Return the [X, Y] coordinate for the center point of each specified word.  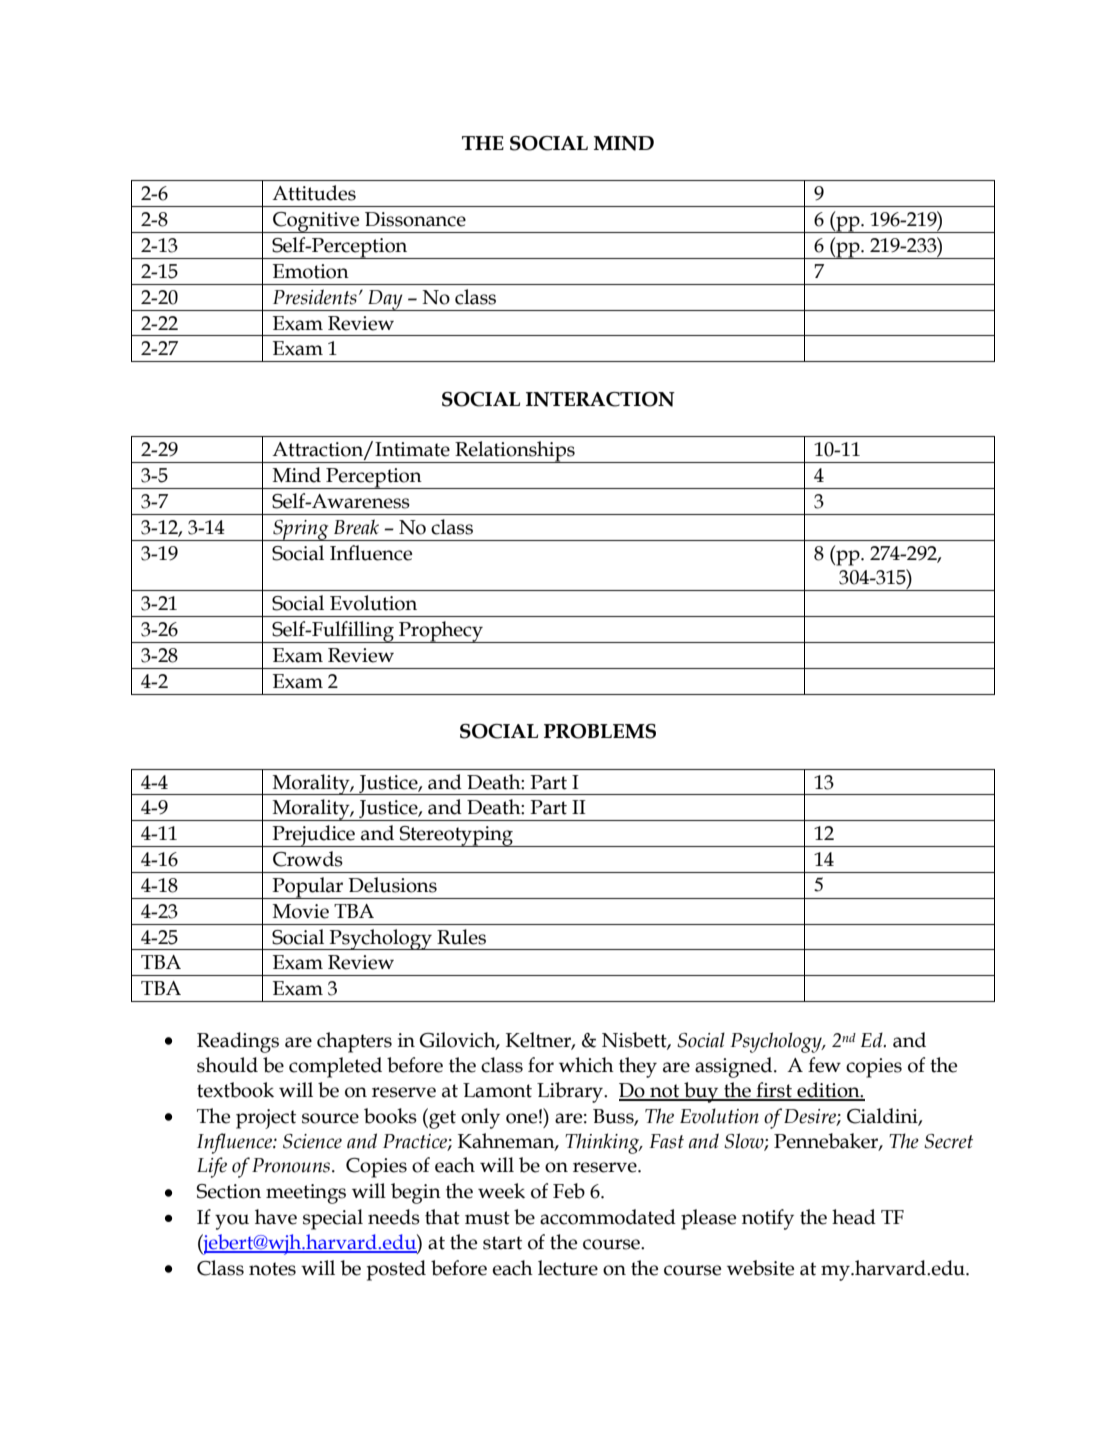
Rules [461, 937]
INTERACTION [600, 399]
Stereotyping [457, 836]
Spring [301, 530]
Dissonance [415, 219]
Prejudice [313, 836]
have [276, 1217]
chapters [354, 1042]
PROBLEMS [600, 731]
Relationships [515, 452]
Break [356, 527]
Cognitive [316, 222]
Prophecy [441, 632]
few [824, 1065]
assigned [735, 1067]
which [586, 1065]
